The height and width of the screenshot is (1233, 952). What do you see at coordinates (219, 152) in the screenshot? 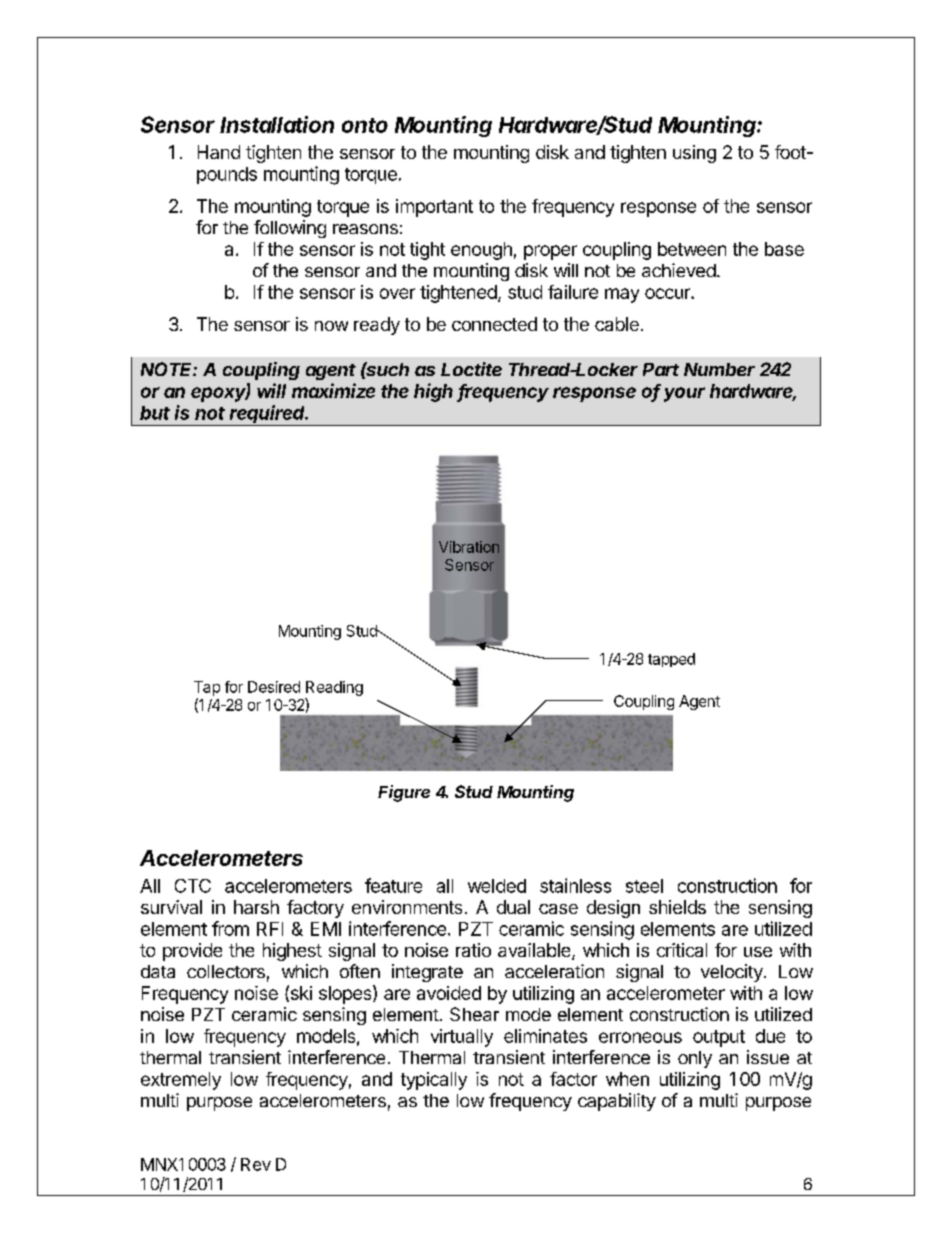
I see `Hand` at bounding box center [219, 152].
